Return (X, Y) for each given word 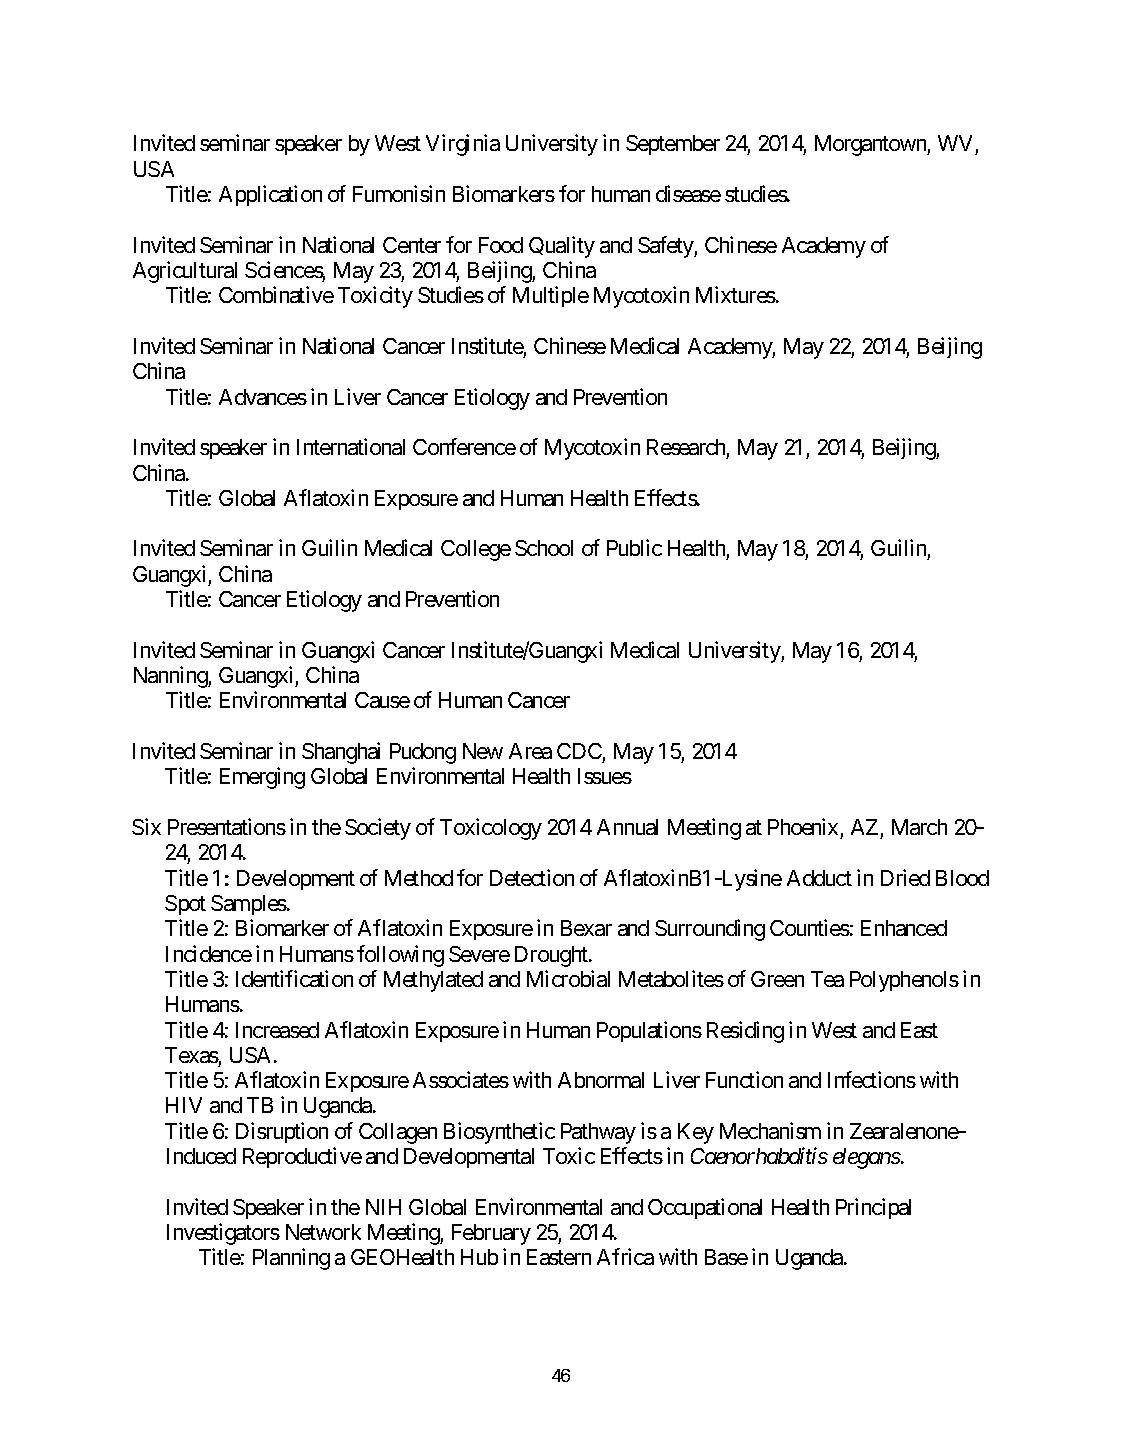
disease (688, 193)
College (476, 550)
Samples (249, 905)
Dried (905, 877)
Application (270, 195)
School (544, 548)
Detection (532, 877)
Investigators (223, 1234)
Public (634, 547)
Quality (562, 247)
